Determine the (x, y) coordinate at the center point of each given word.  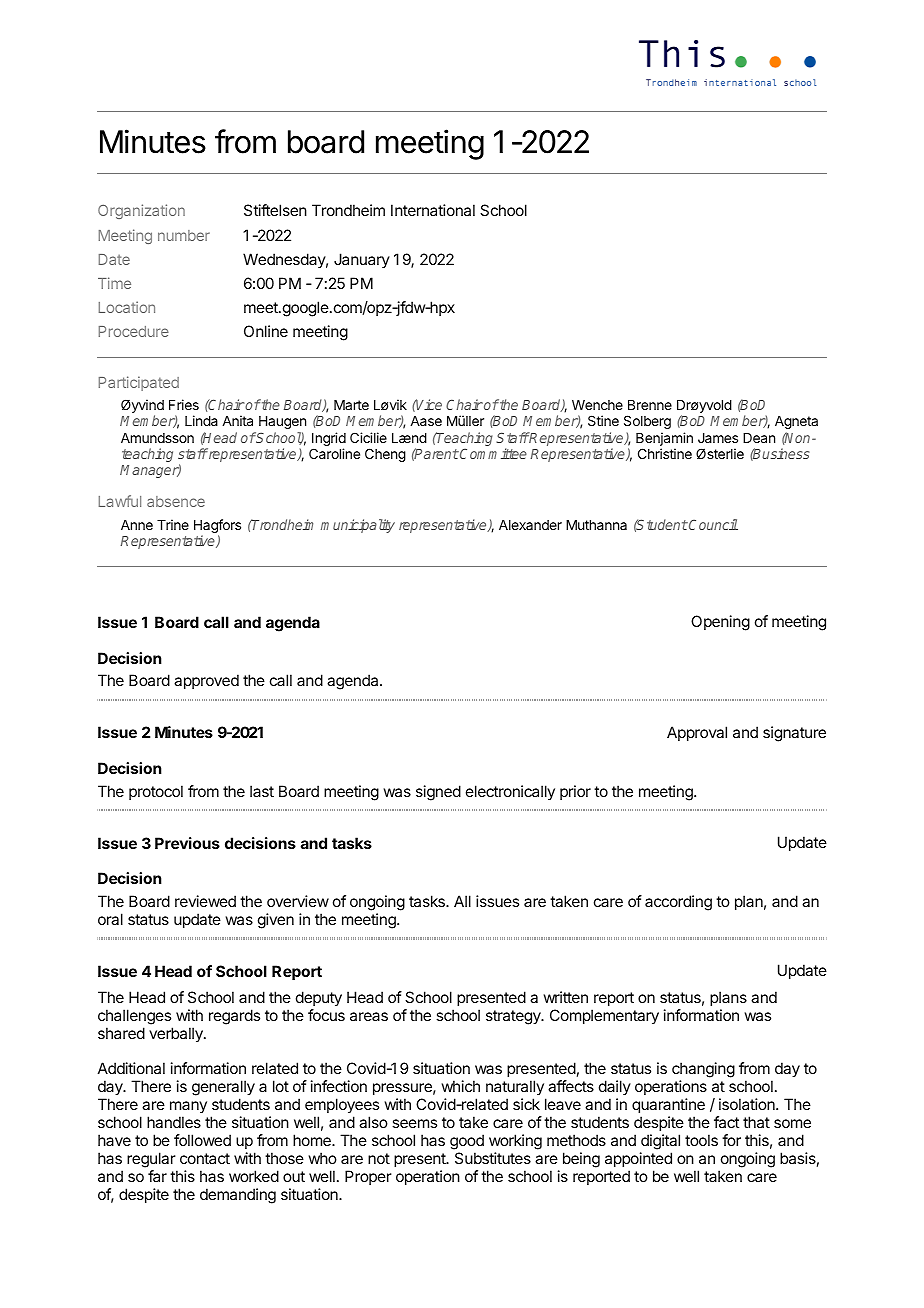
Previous (187, 843)
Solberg (647, 422)
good (467, 1143)
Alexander (530, 525)
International (433, 210)
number (184, 235)
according (678, 903)
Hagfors (217, 527)
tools (701, 1140)
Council (712, 524)
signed (438, 793)
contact (205, 1158)
